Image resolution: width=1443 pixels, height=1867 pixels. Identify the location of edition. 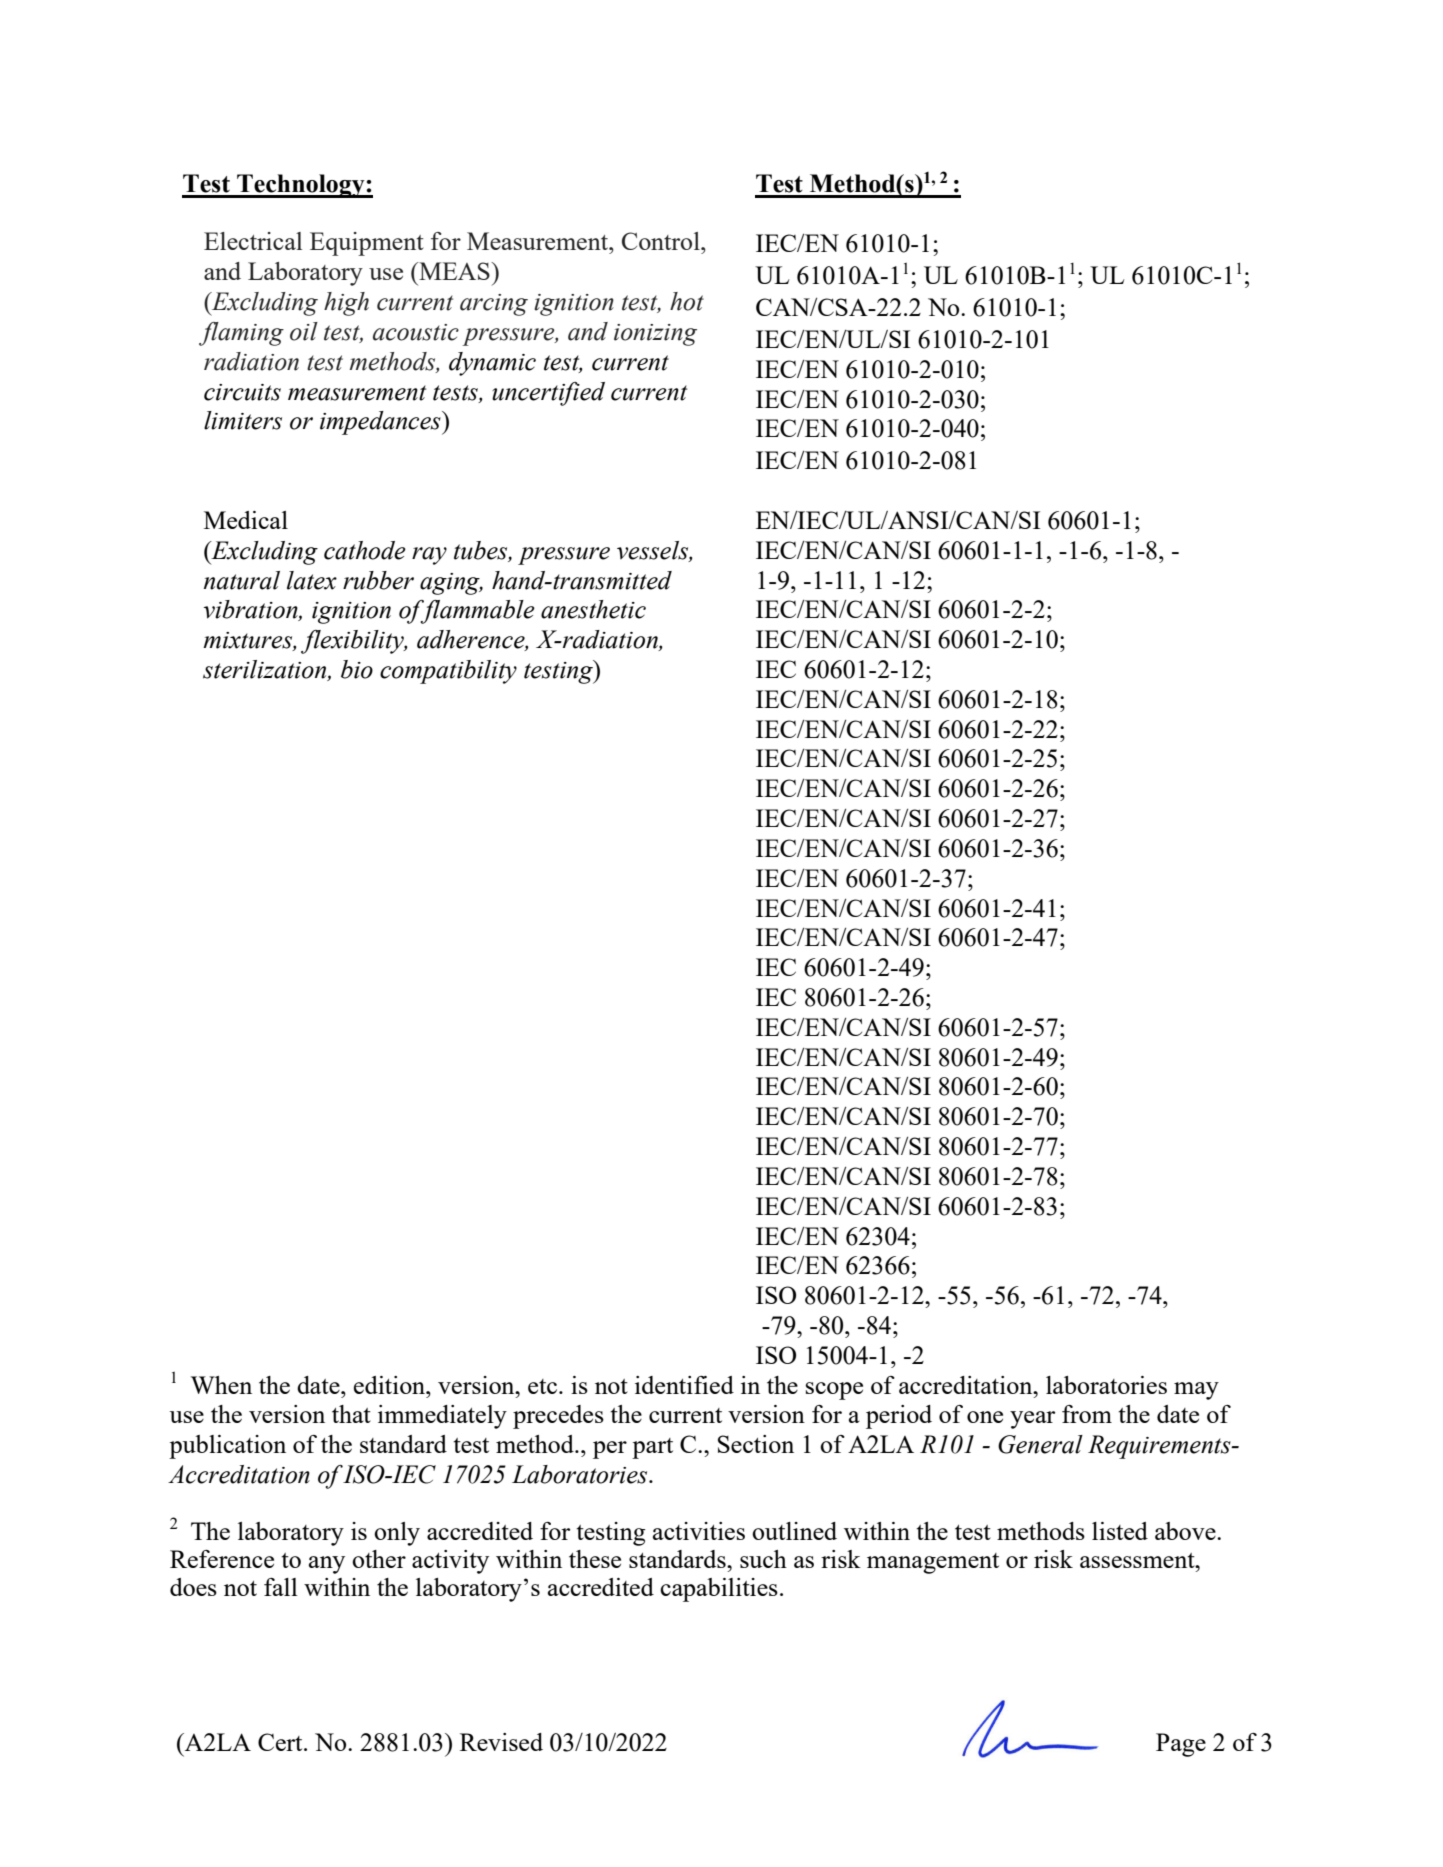
(391, 1385).
